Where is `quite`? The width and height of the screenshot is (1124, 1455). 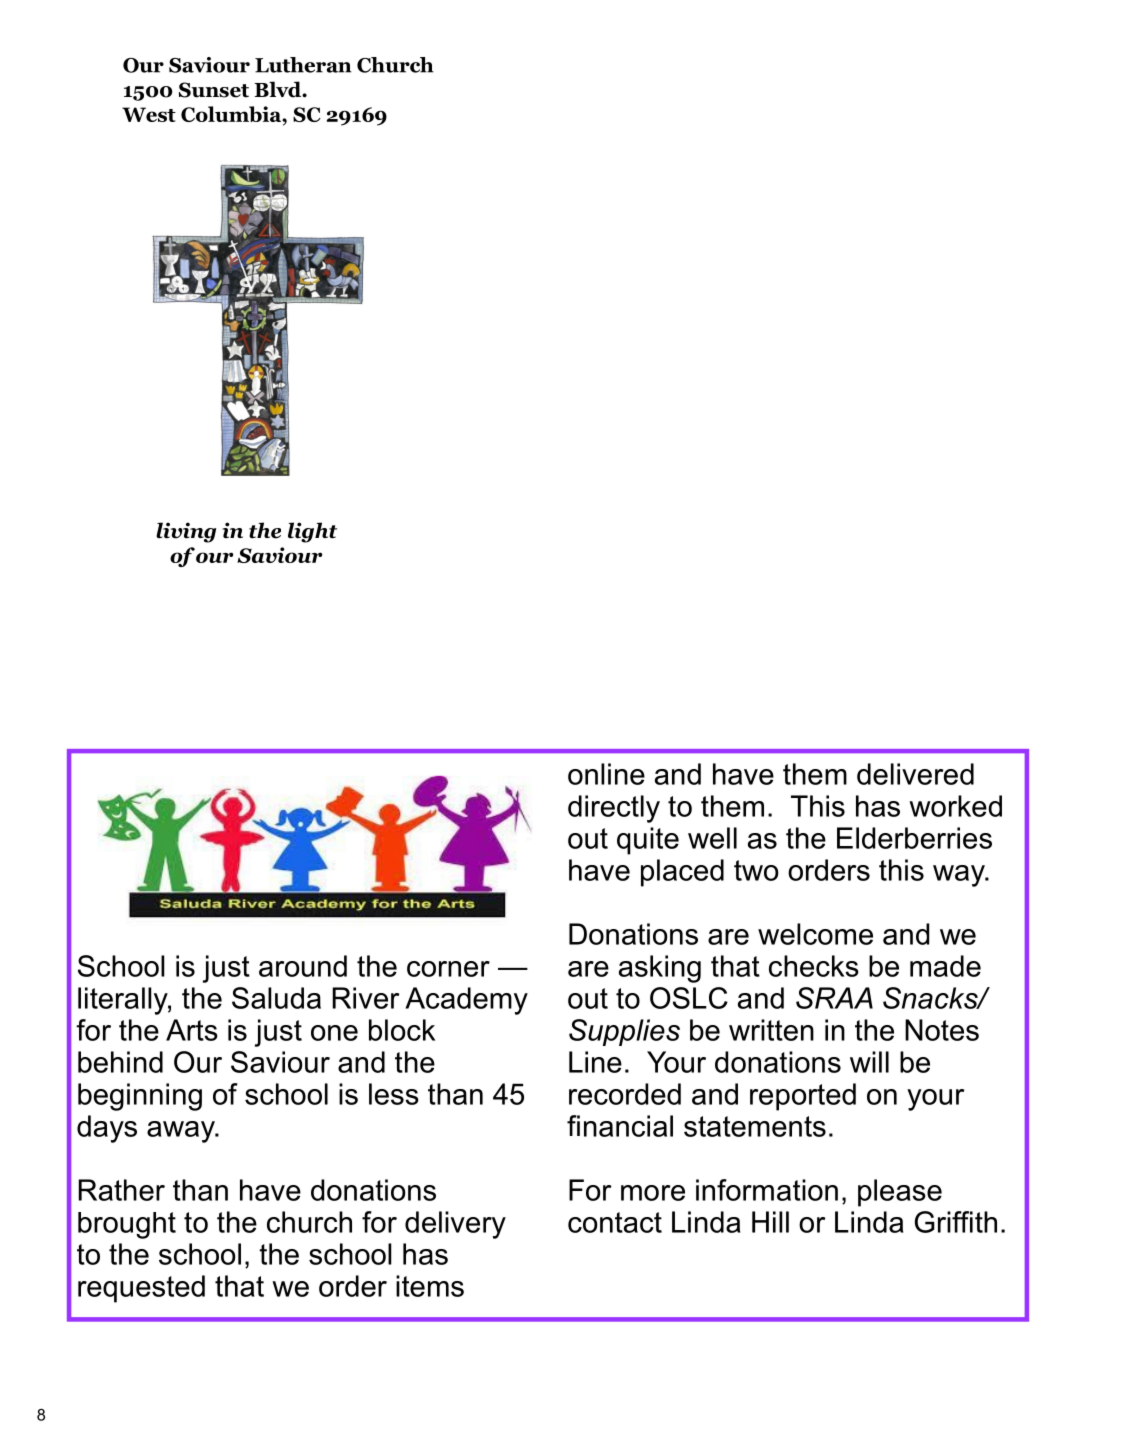
quite is located at coordinates (648, 841).
